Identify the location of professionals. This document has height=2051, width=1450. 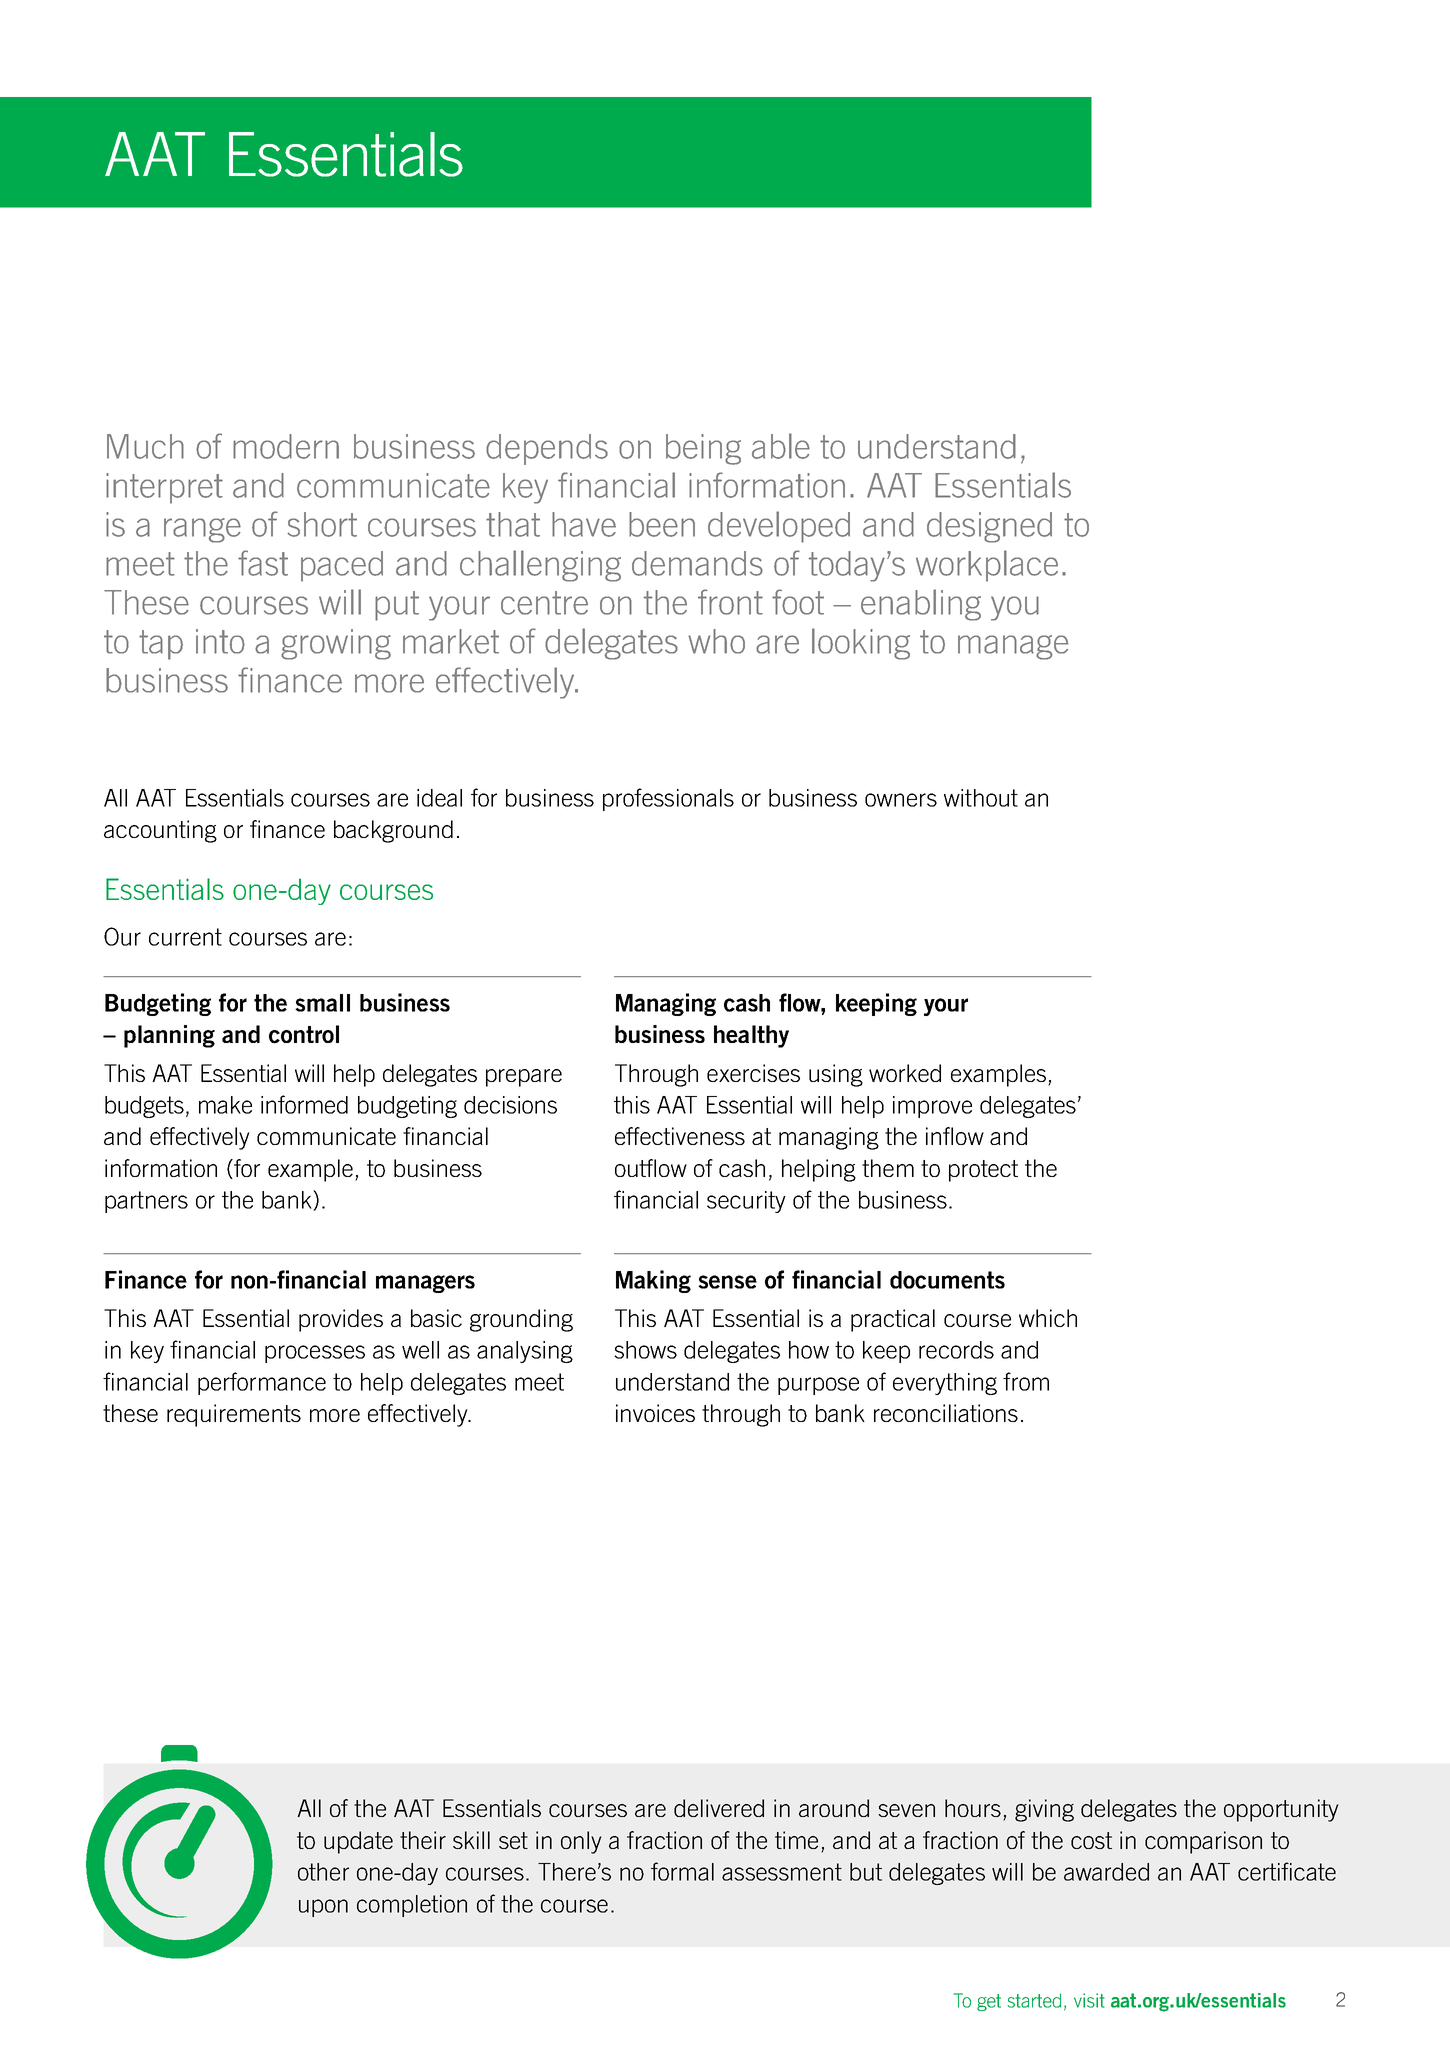
(668, 799).
